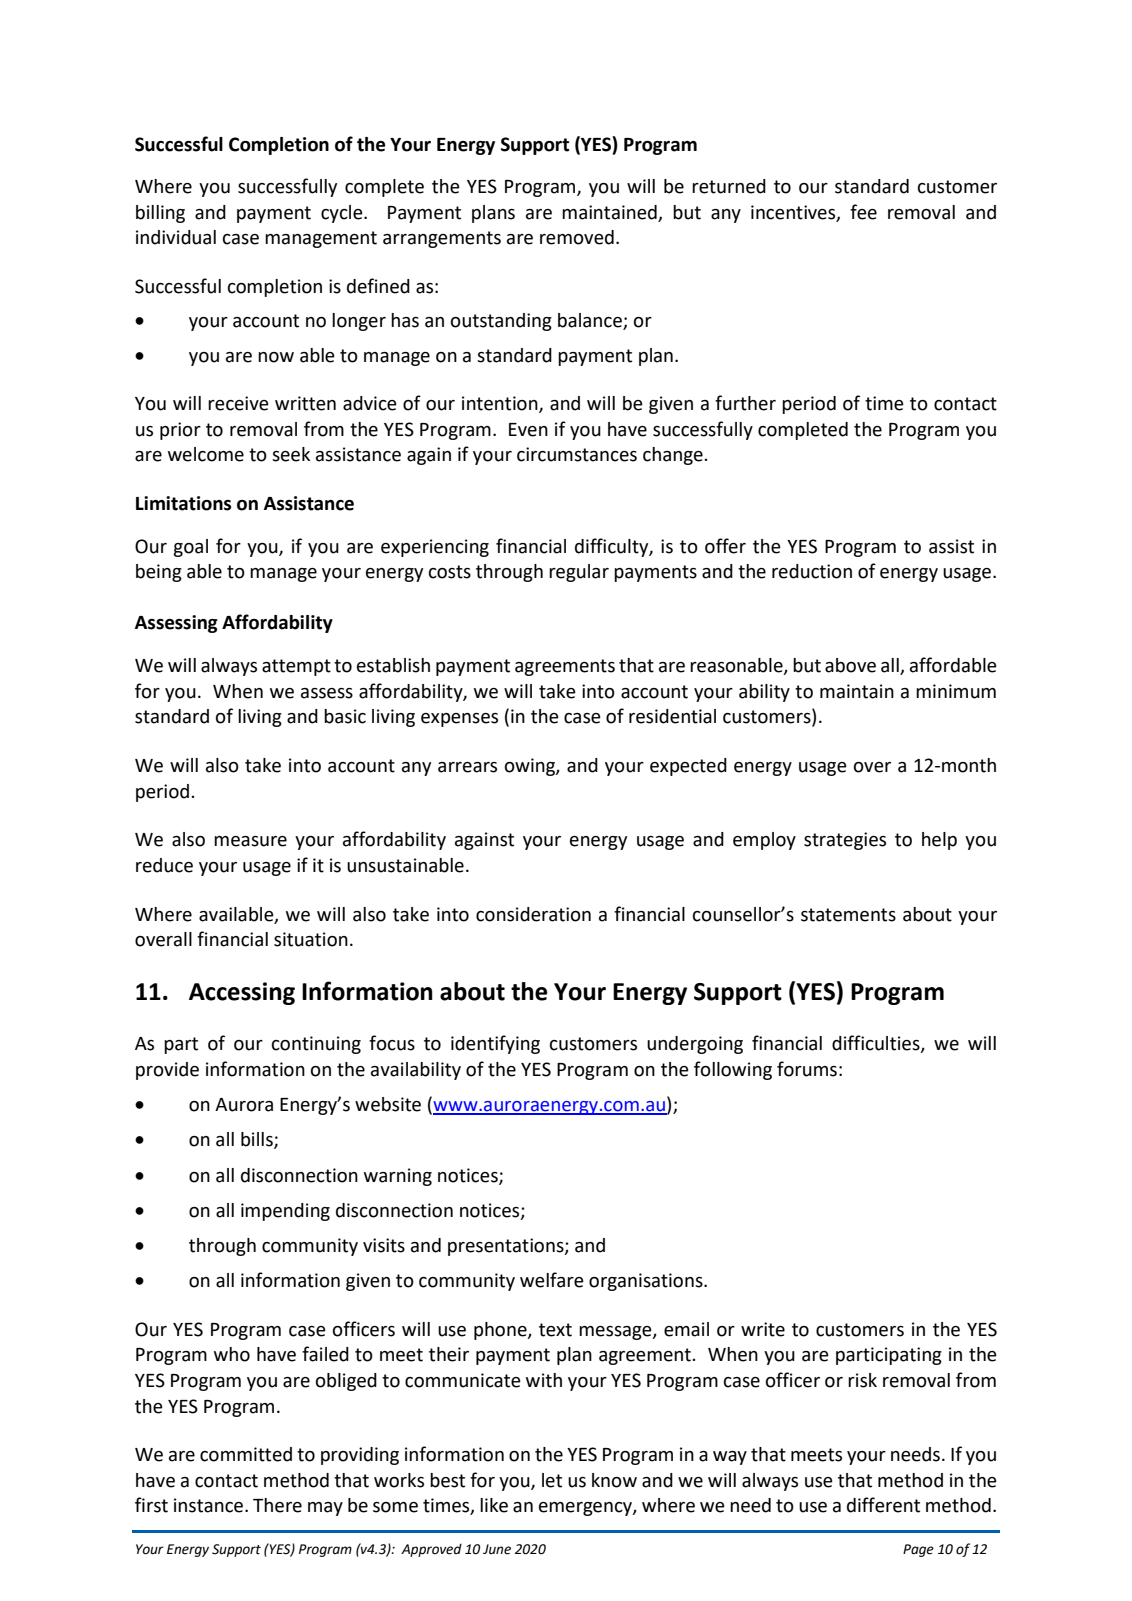 The height and width of the screenshot is (1601, 1132). What do you see at coordinates (277, 1505) in the screenshot?
I see `There` at bounding box center [277, 1505].
